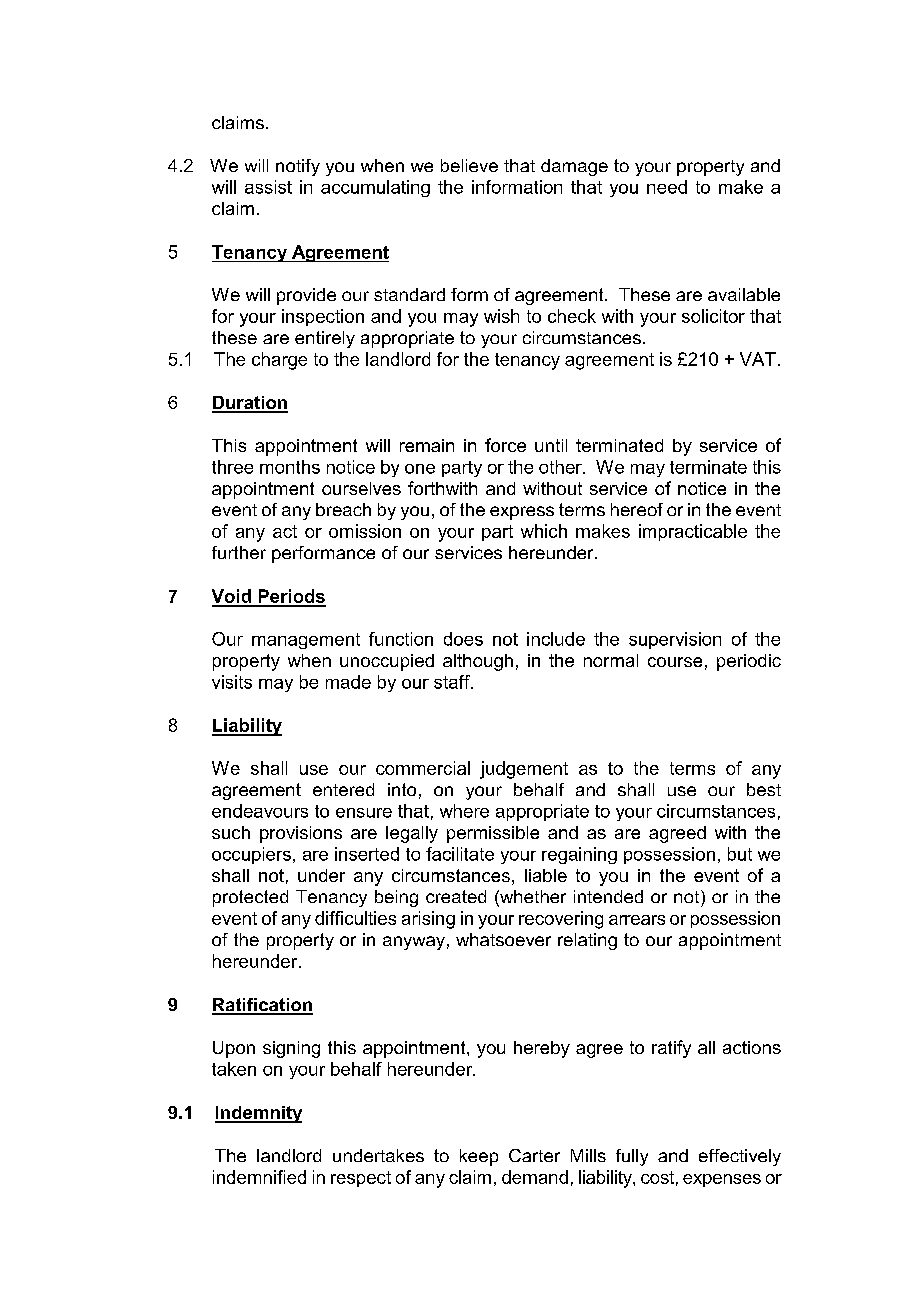 This document has width=924, height=1308. Describe the element at coordinates (469, 165) in the document. I see `believe` at that location.
